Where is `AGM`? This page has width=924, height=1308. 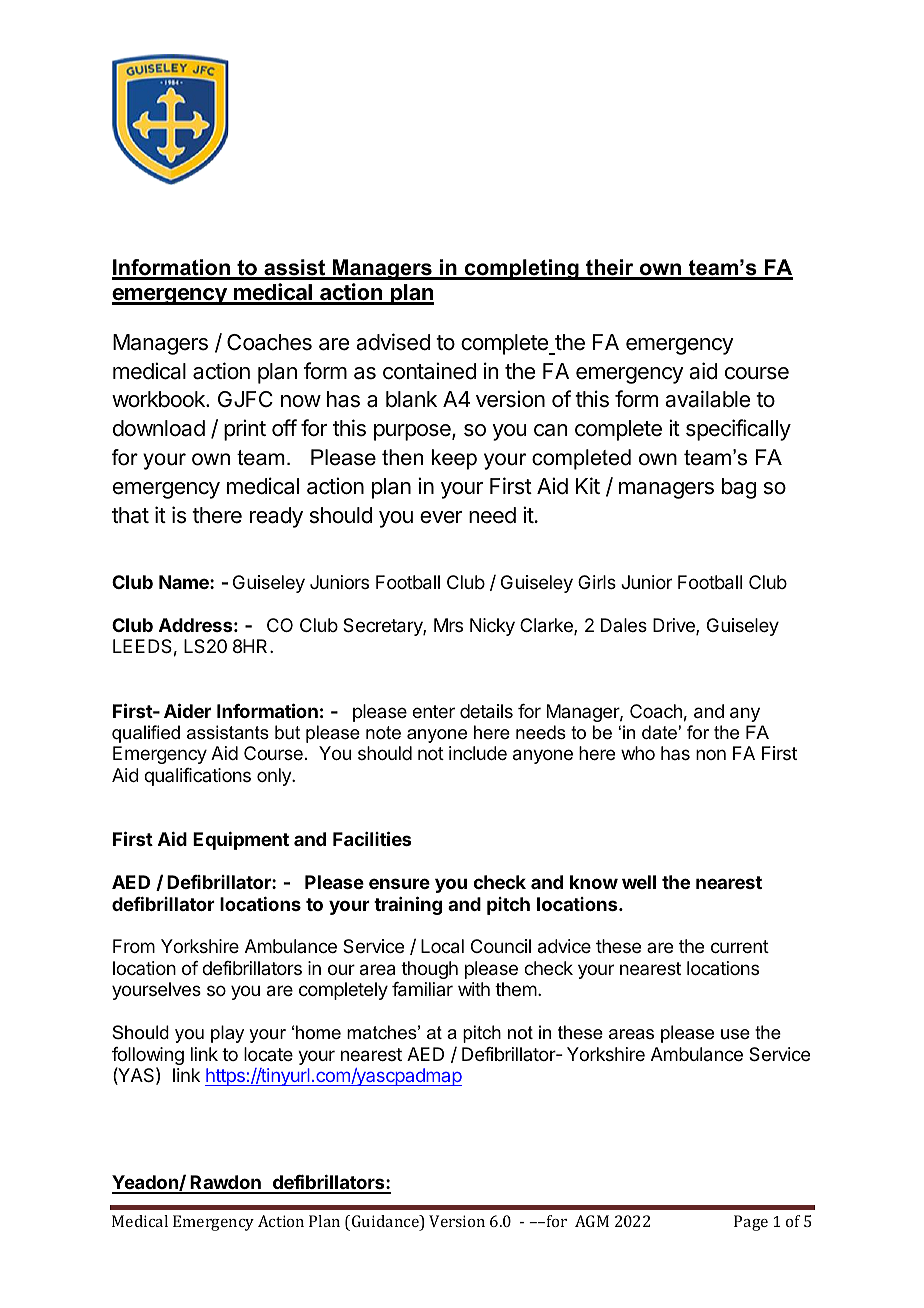
AGM is located at coordinates (592, 1221).
